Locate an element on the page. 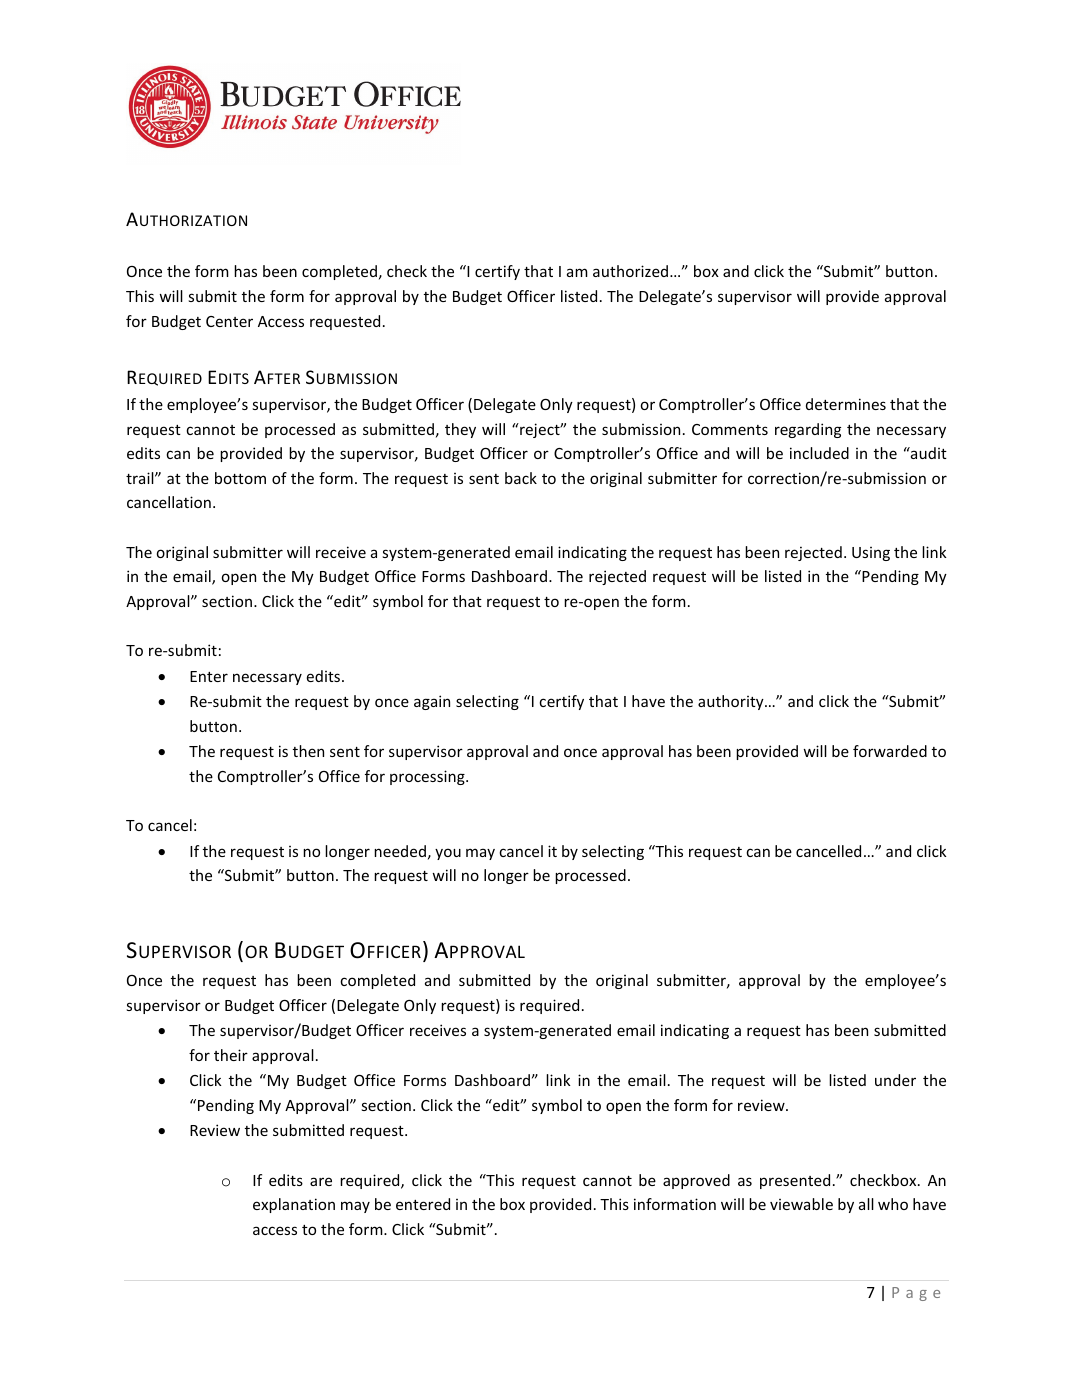 This document has height=1388, width=1073. they is located at coordinates (460, 430).
